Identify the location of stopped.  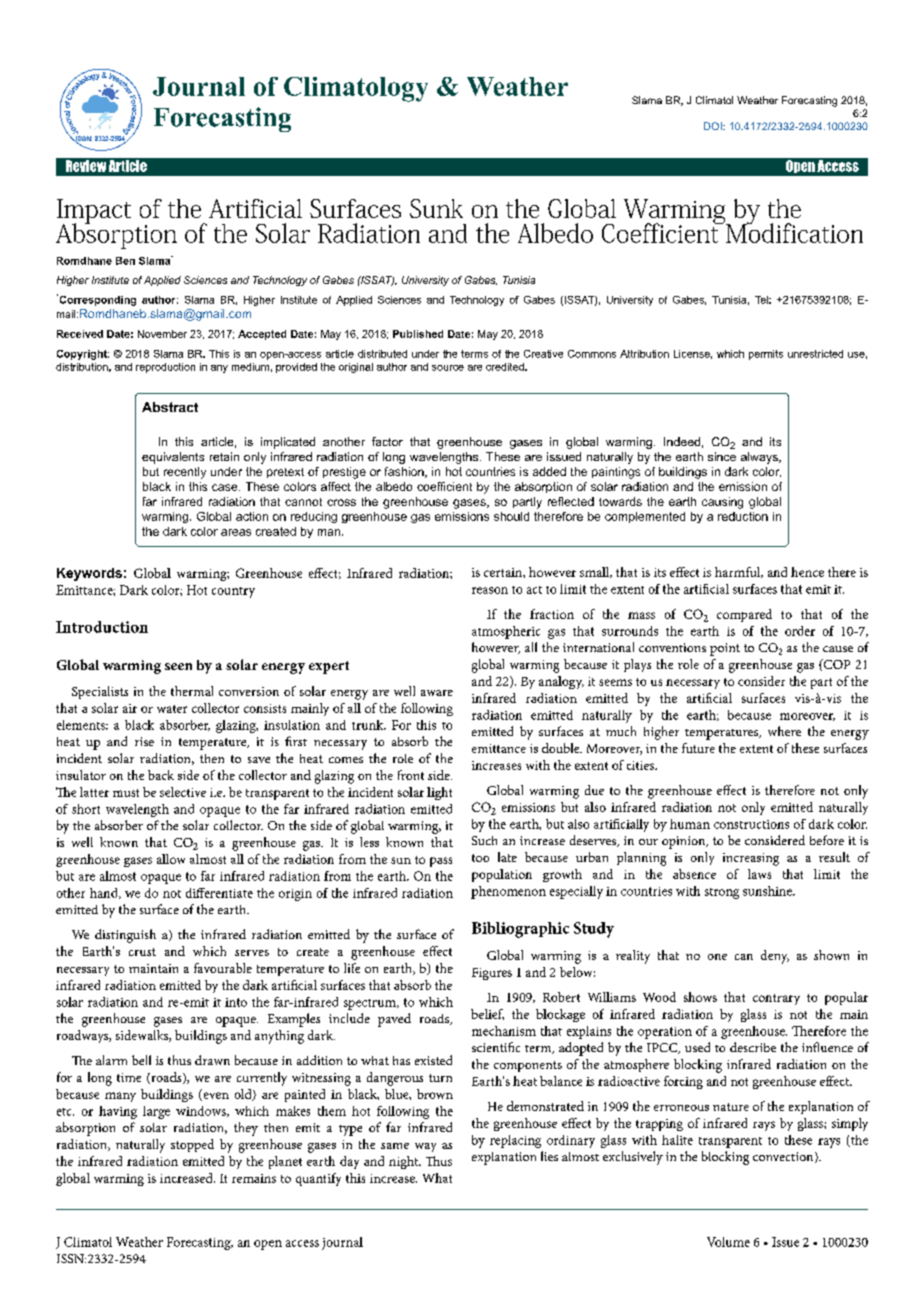
(192, 1145).
